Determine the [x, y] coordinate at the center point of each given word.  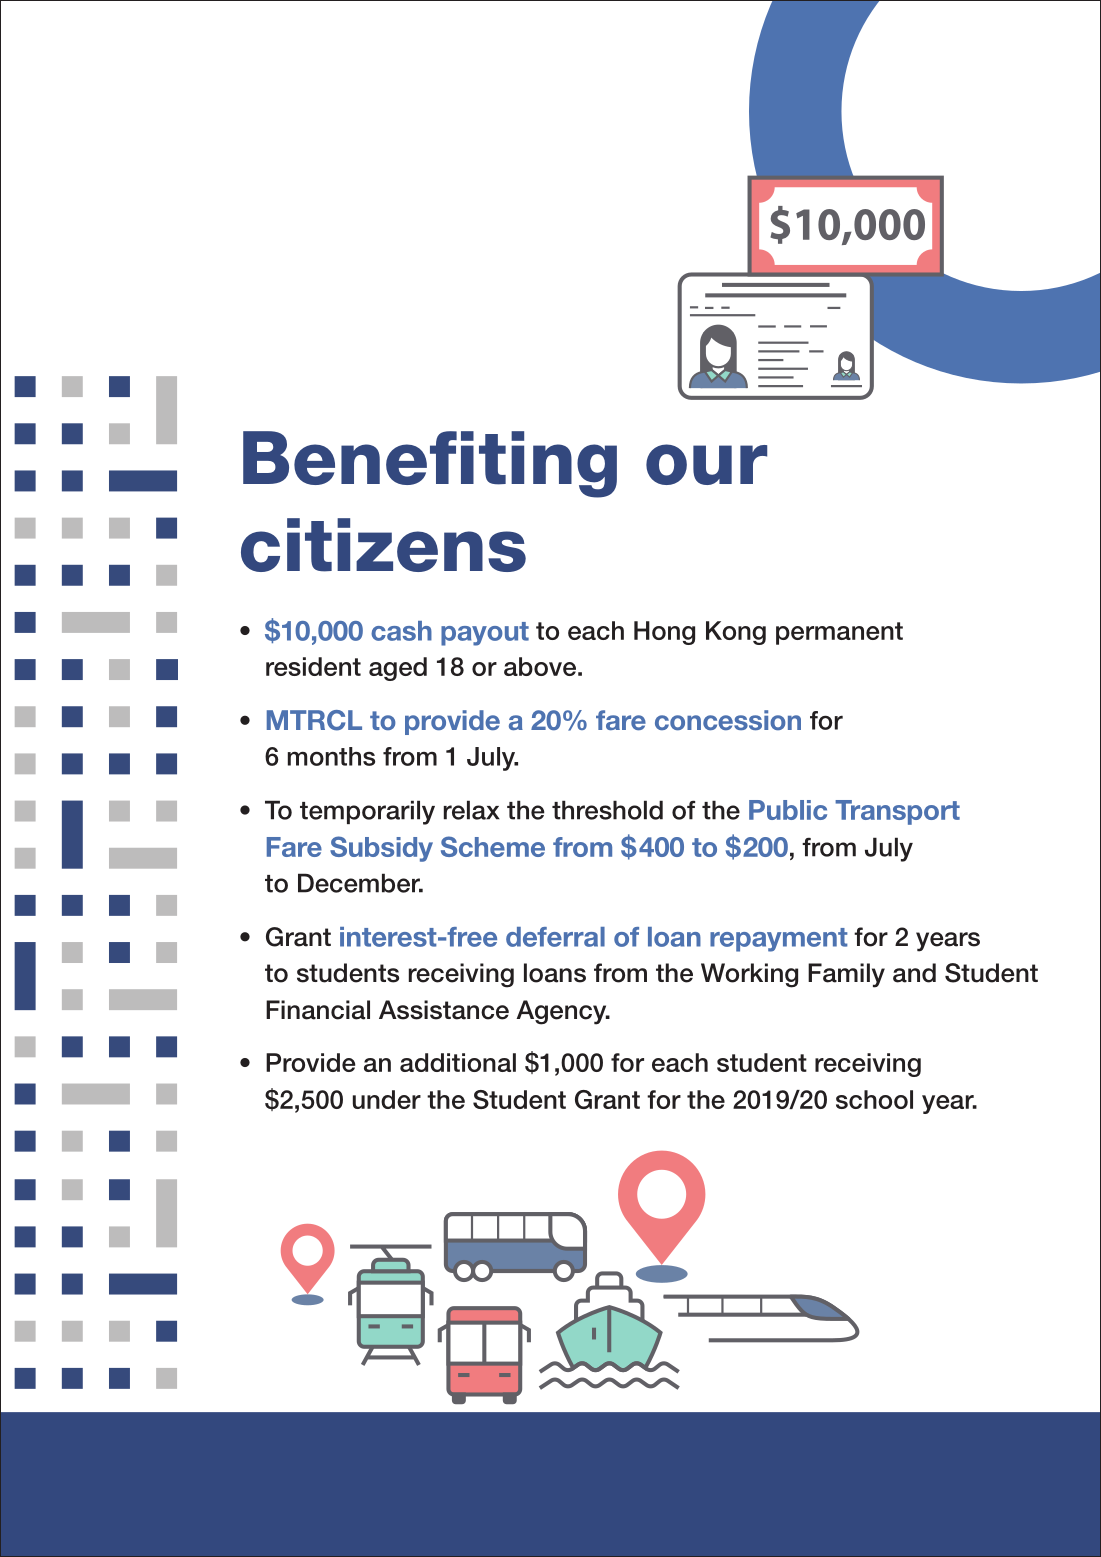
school [874, 1099]
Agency [562, 1012]
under [387, 1099]
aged [398, 669]
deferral [555, 937]
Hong [664, 633]
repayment [779, 940]
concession [728, 720]
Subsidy [381, 849]
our [706, 464]
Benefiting [430, 464]
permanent [839, 633]
